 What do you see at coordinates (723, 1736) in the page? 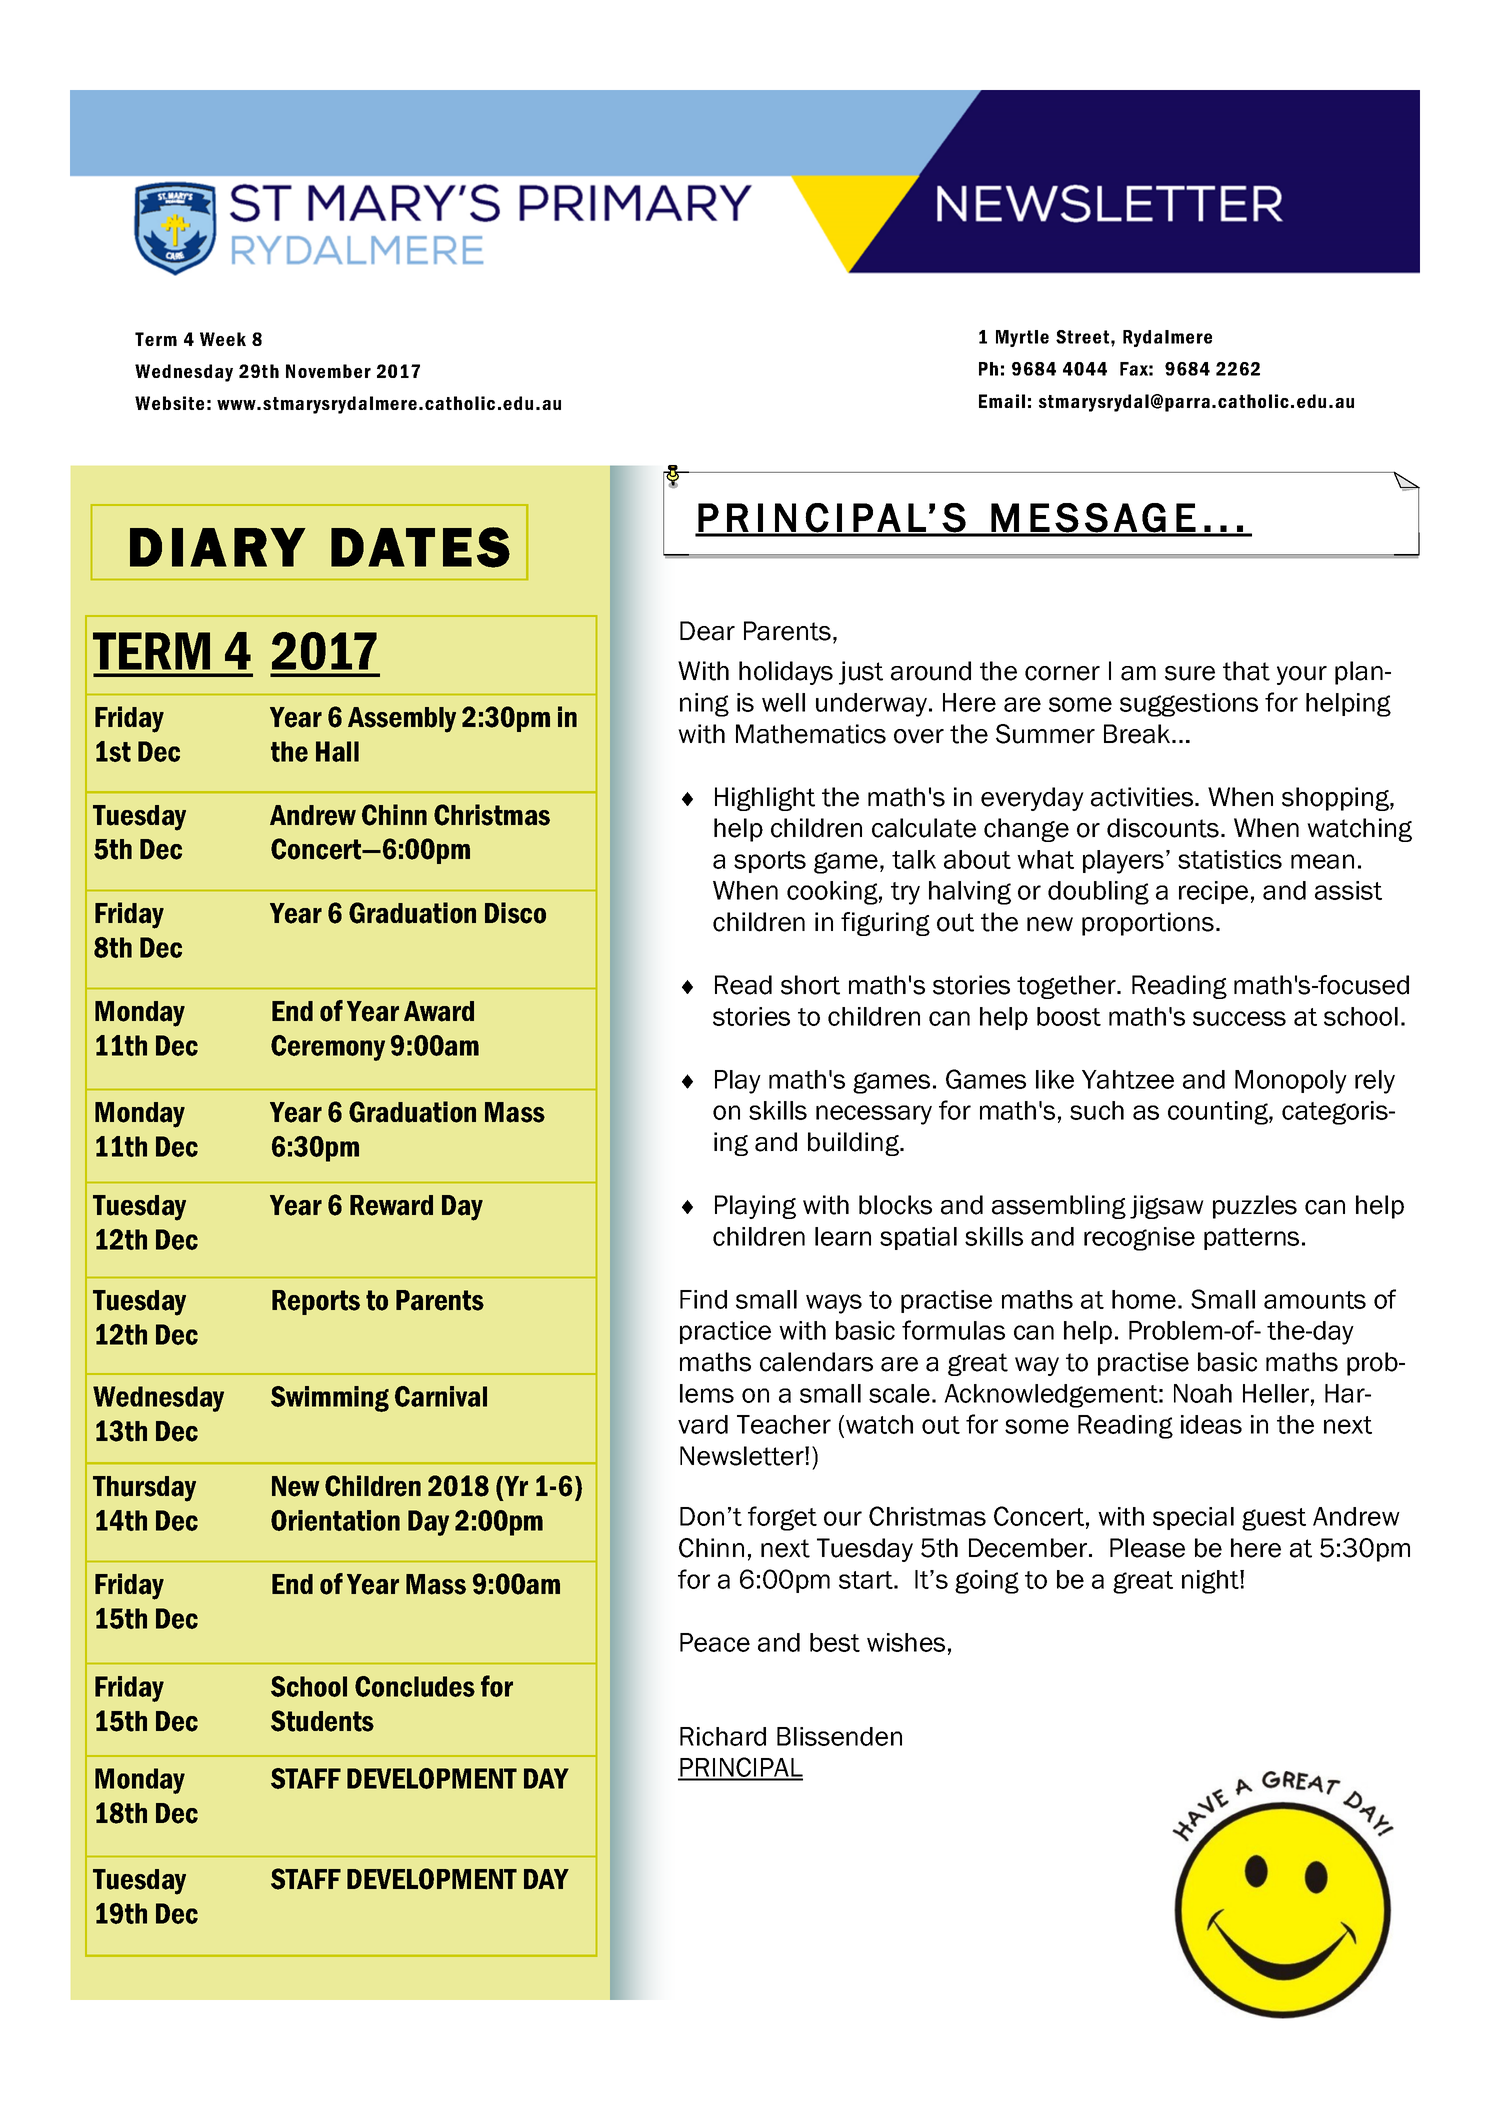
I see `Richard` at bounding box center [723, 1736].
